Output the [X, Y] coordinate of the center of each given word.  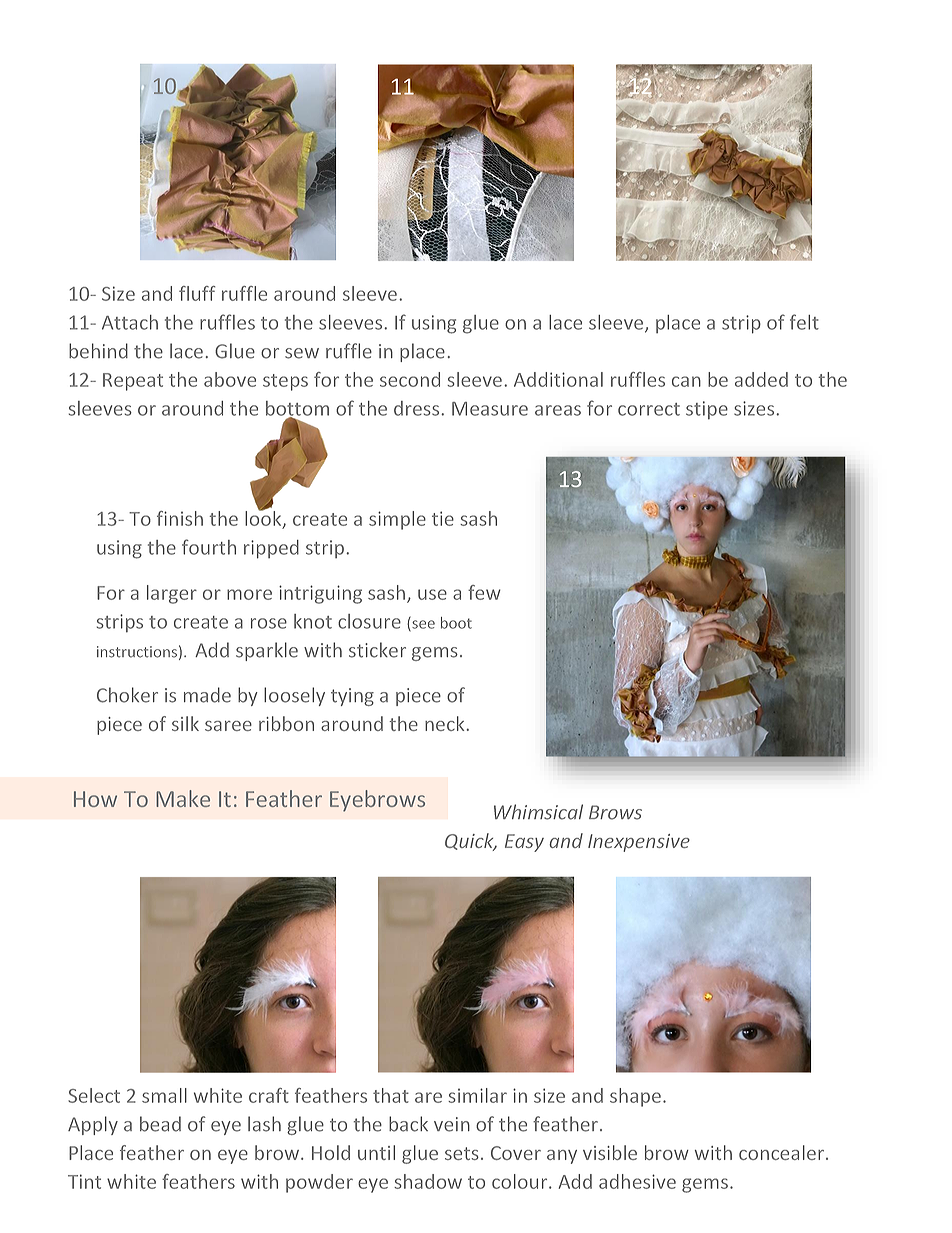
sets [462, 1153]
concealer [783, 1152]
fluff [197, 293]
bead [160, 1124]
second [410, 379]
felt [804, 322]
